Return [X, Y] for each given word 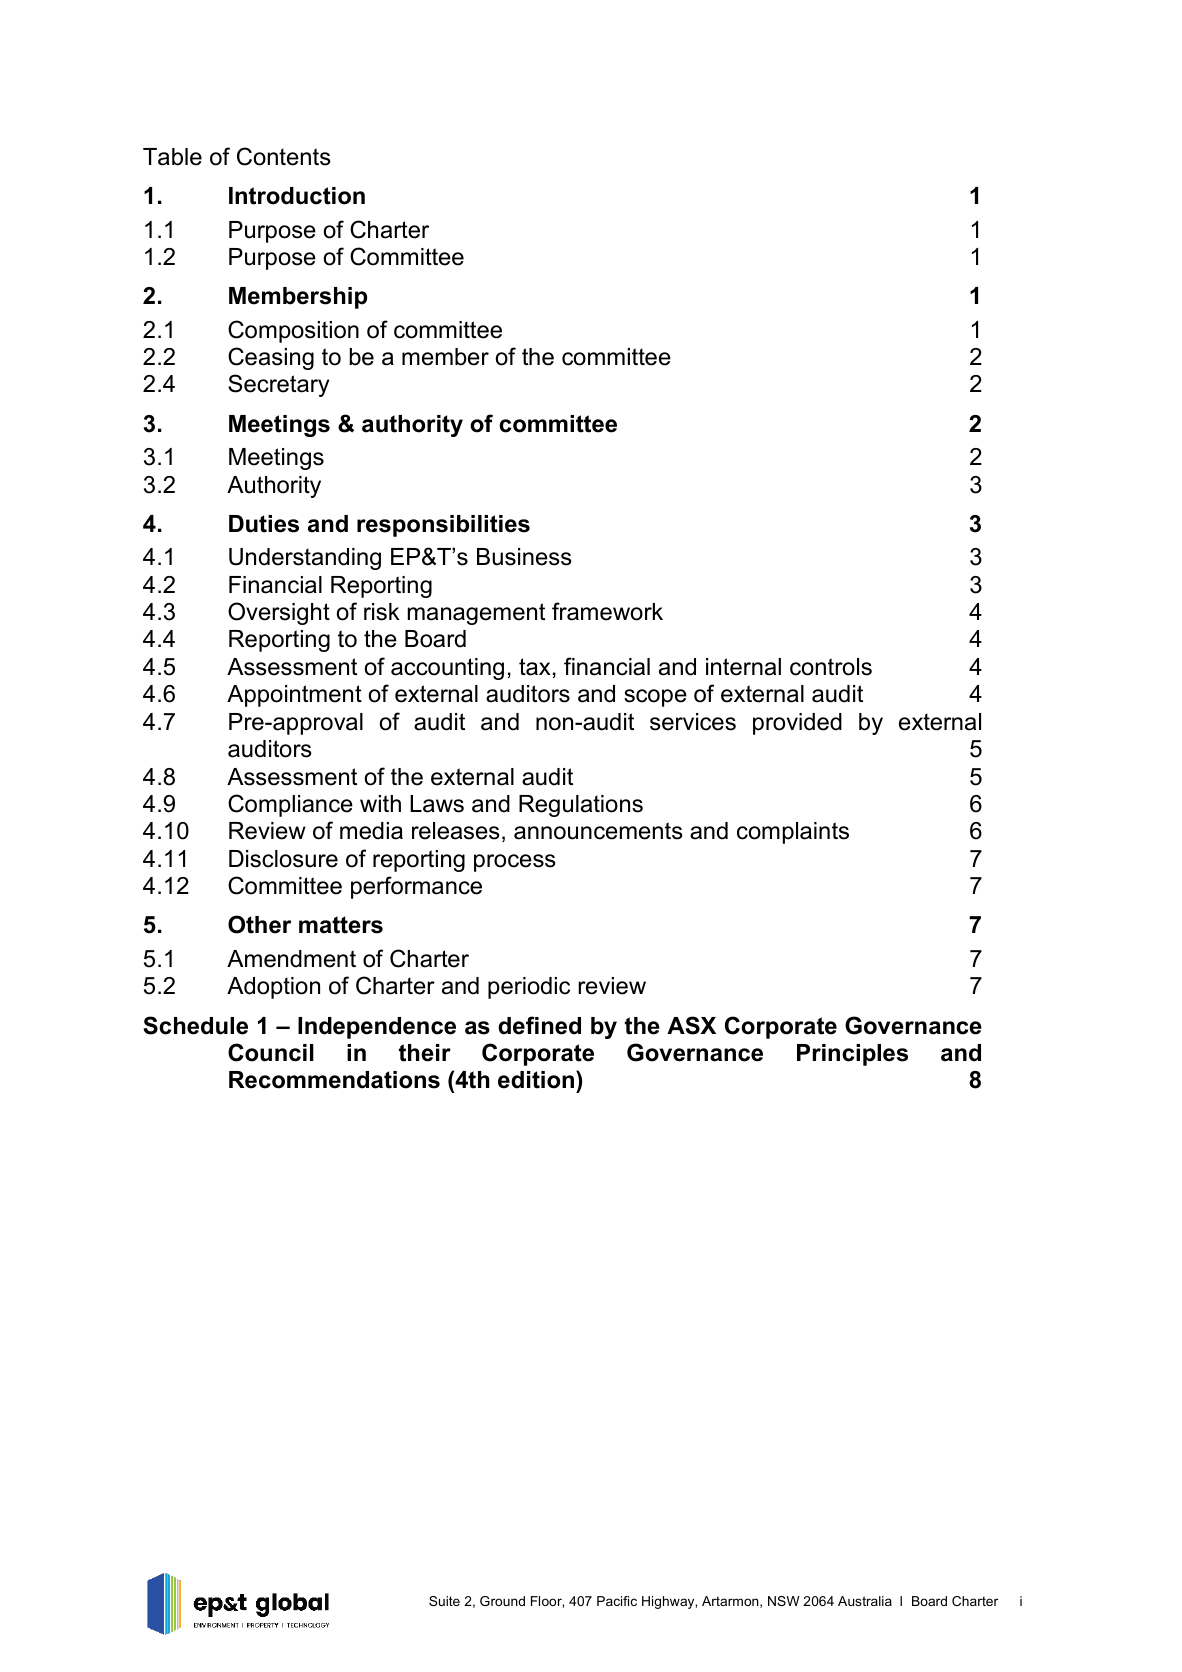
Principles [852, 1055]
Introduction [297, 196]
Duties [264, 524]
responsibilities [443, 526]
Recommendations [334, 1080]
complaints [793, 833]
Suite [444, 1601]
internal [743, 667]
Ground [502, 1601]
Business [524, 557]
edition [537, 1079]
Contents [284, 156]
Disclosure [283, 859]
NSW [784, 1601]
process [515, 863]
